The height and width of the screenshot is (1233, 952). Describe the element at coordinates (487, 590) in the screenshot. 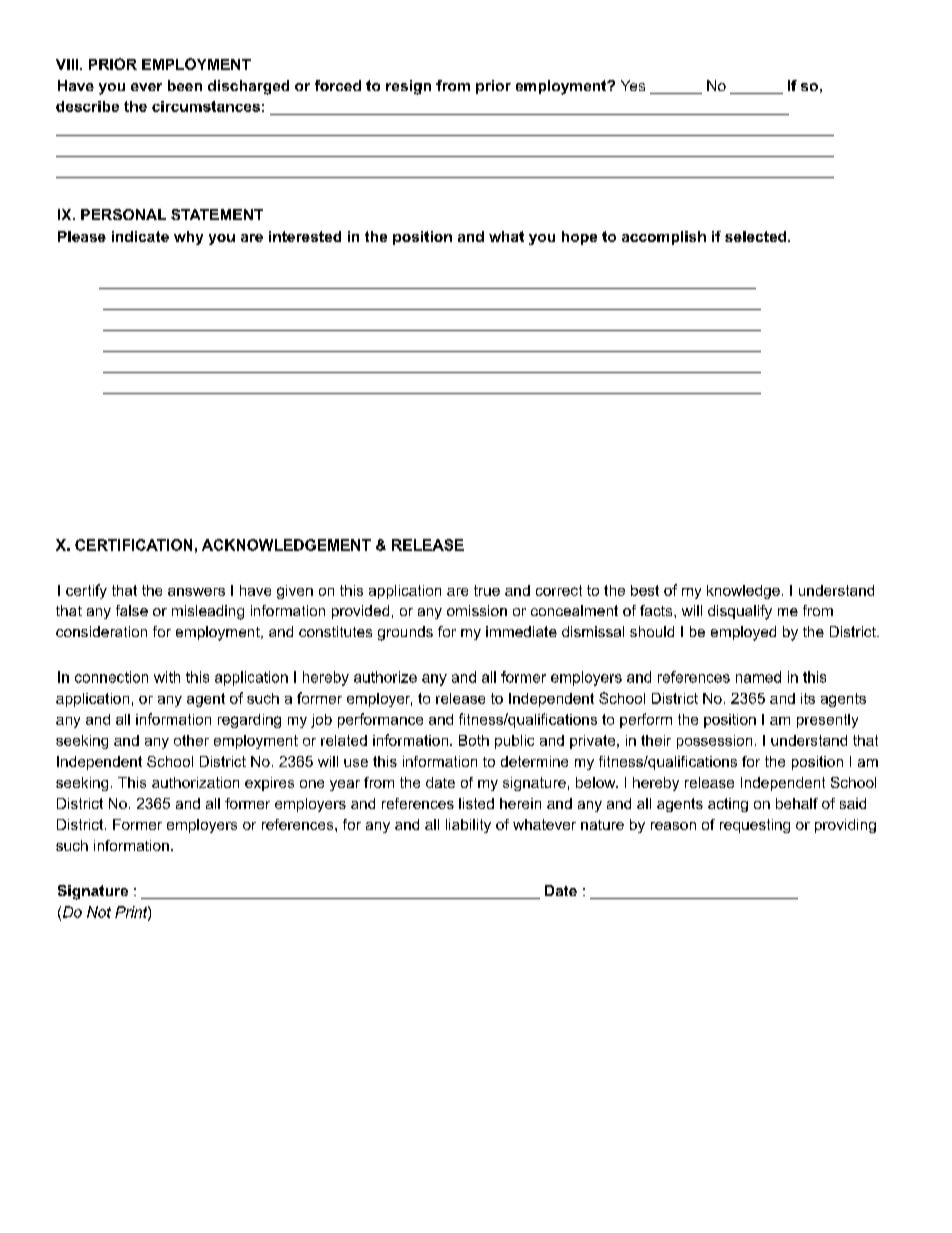

I see `true` at that location.
